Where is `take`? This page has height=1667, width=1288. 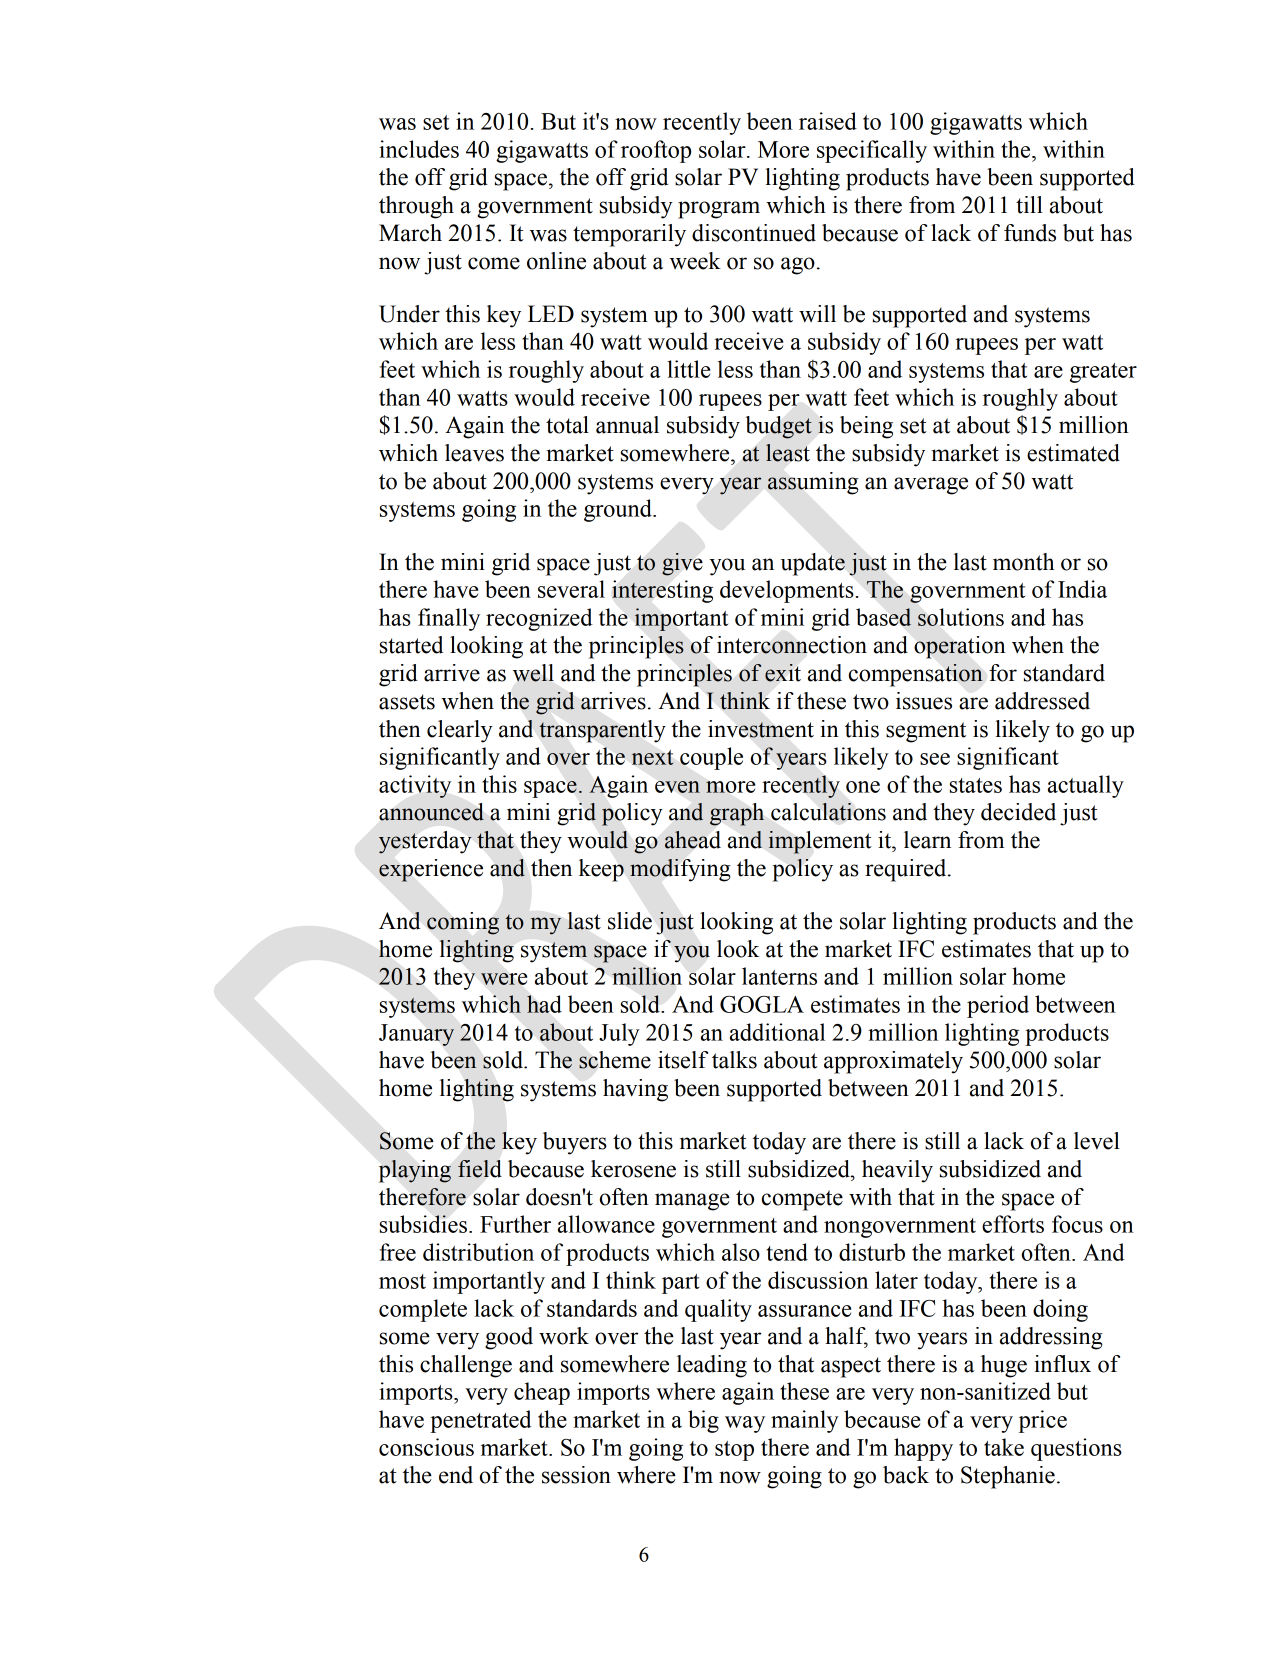 take is located at coordinates (1004, 1447).
